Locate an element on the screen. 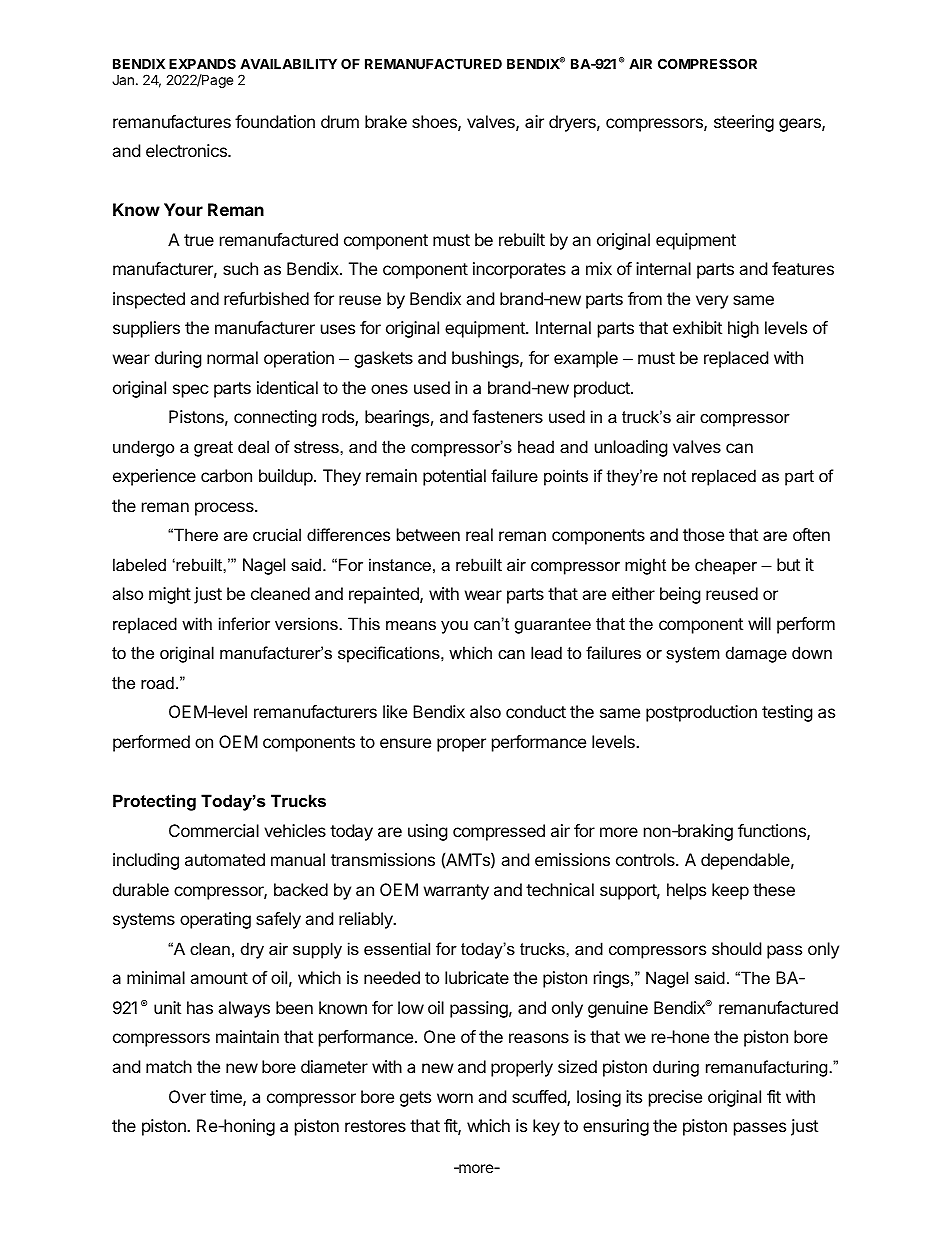 The height and width of the screenshot is (1233, 952). worn is located at coordinates (455, 1098).
